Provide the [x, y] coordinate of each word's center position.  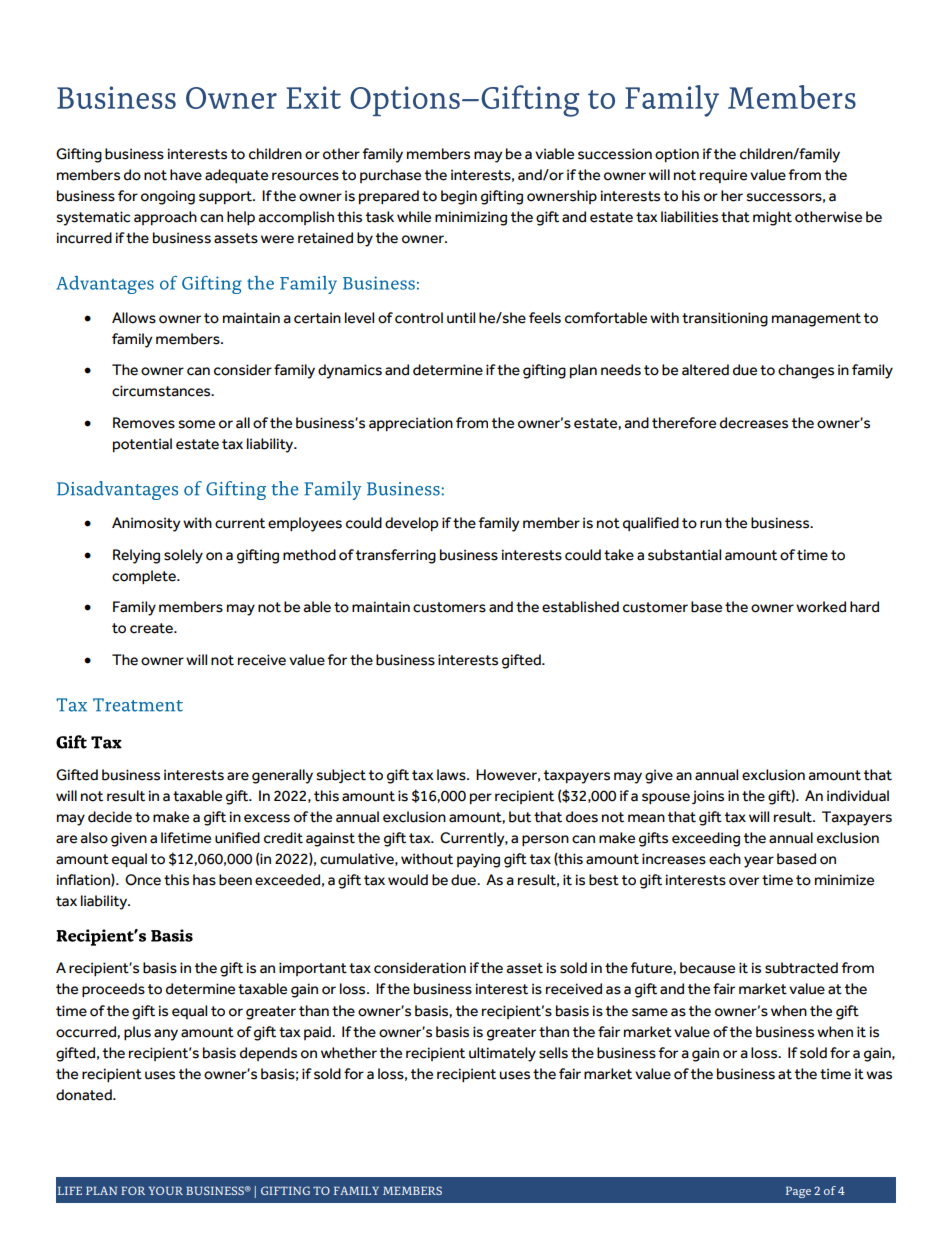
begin [459, 197]
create [152, 628]
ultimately [502, 1054]
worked [821, 607]
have [186, 175]
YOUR [166, 1190]
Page [798, 1192]
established [580, 607]
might [772, 218]
